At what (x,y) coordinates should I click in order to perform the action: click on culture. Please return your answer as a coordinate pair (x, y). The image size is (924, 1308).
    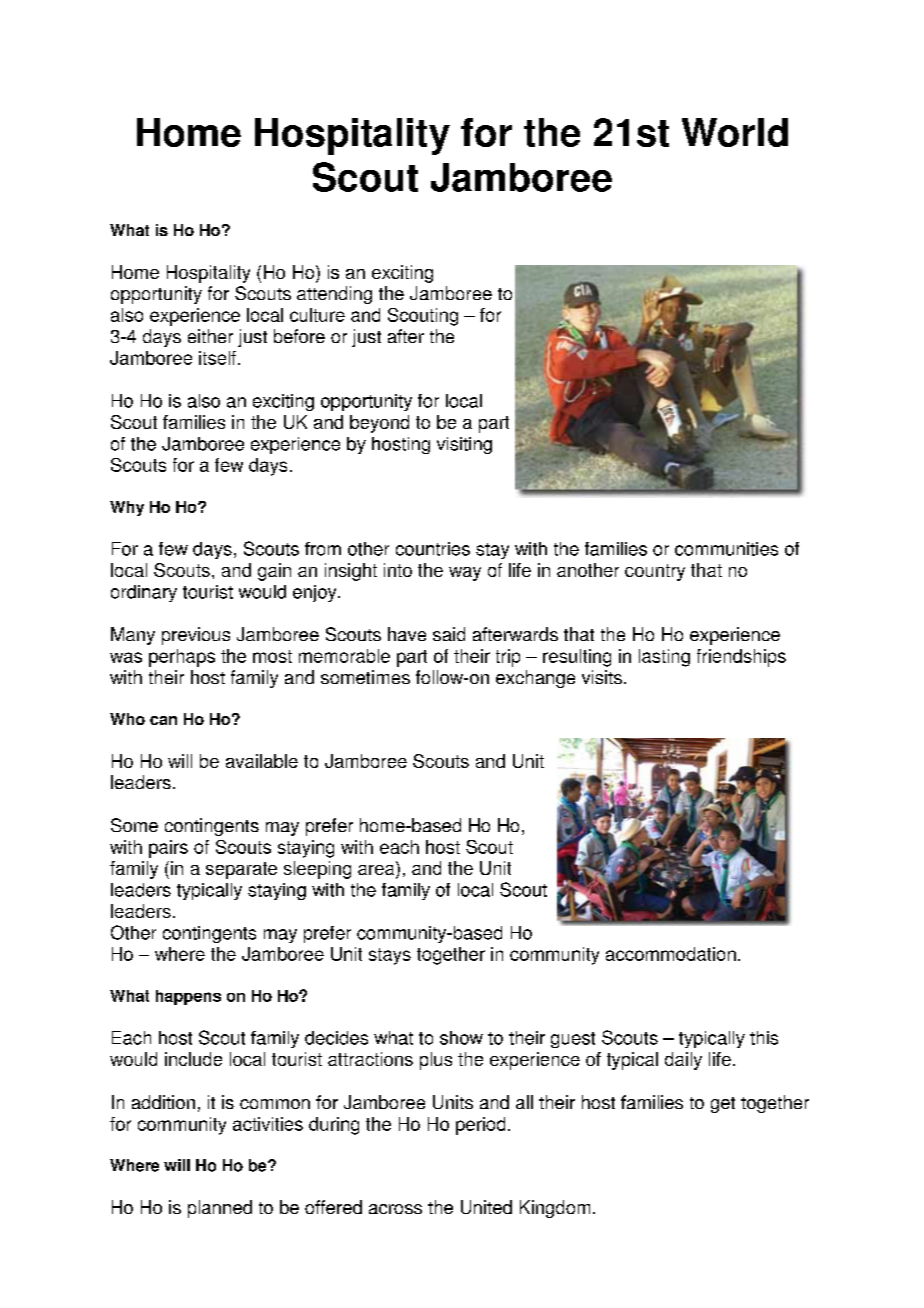
    Looking at the image, I should click on (317, 315).
